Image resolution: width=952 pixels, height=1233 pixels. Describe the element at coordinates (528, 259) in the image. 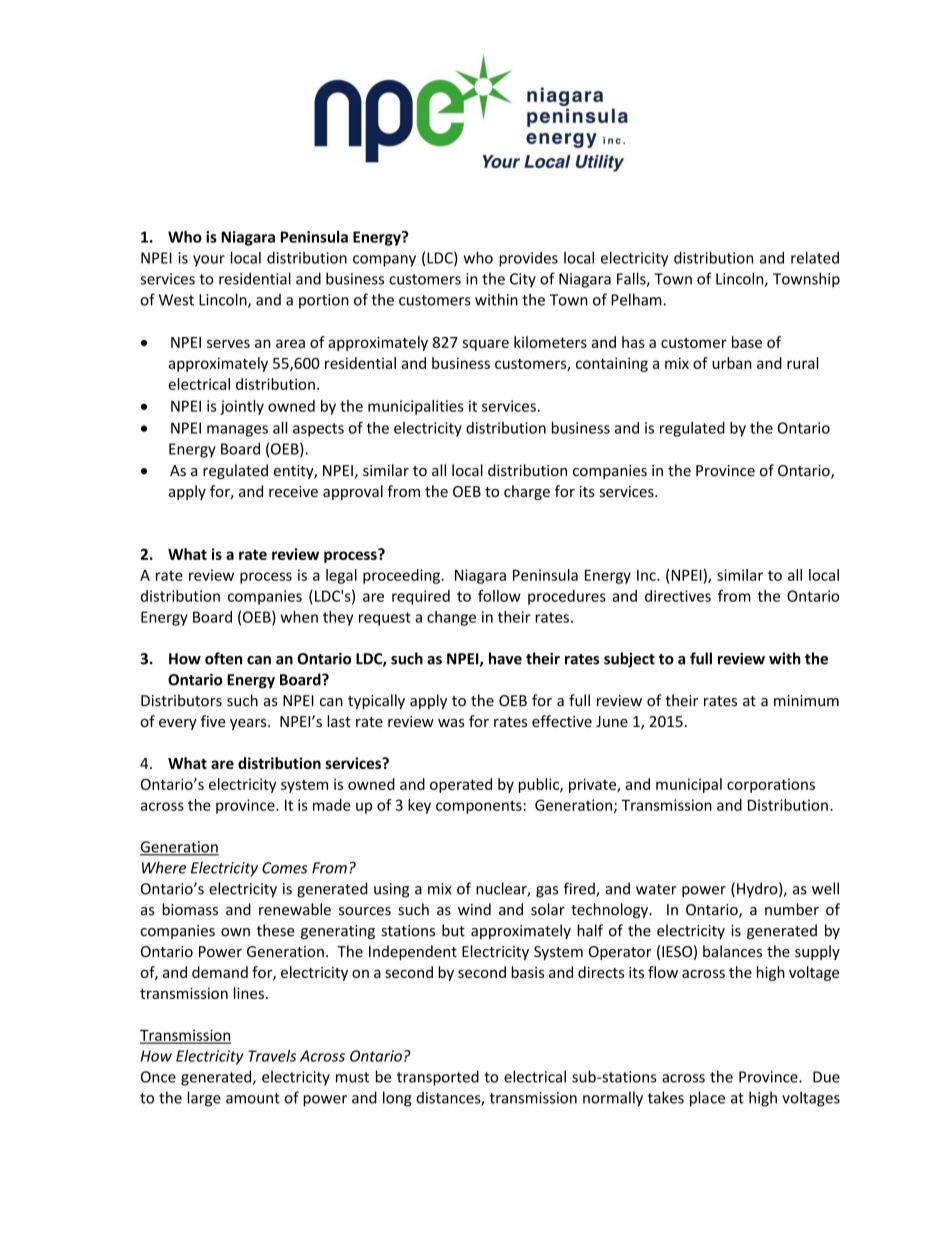

I see `provides` at that location.
